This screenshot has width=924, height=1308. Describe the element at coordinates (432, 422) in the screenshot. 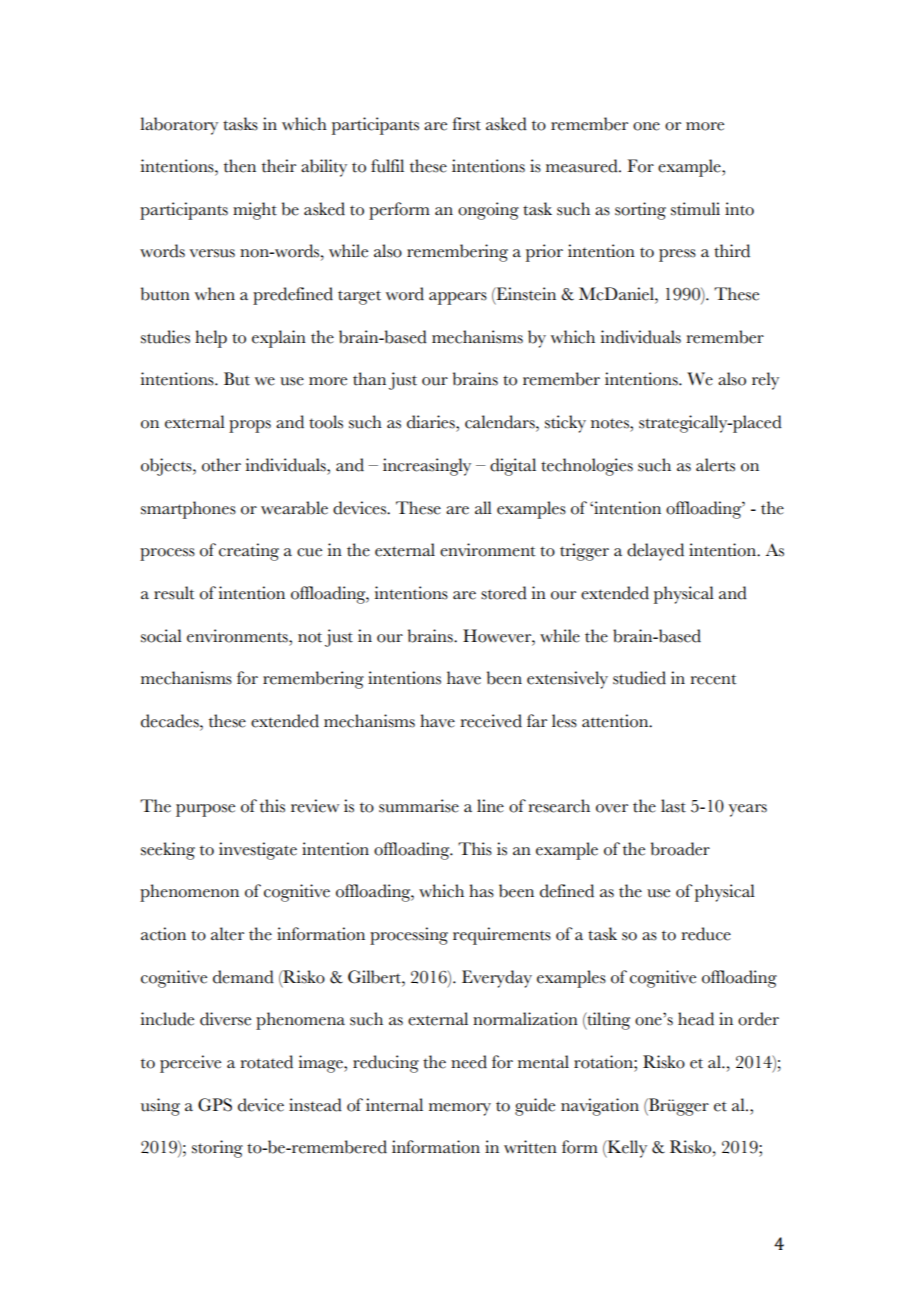

I see `diaries` at that location.
